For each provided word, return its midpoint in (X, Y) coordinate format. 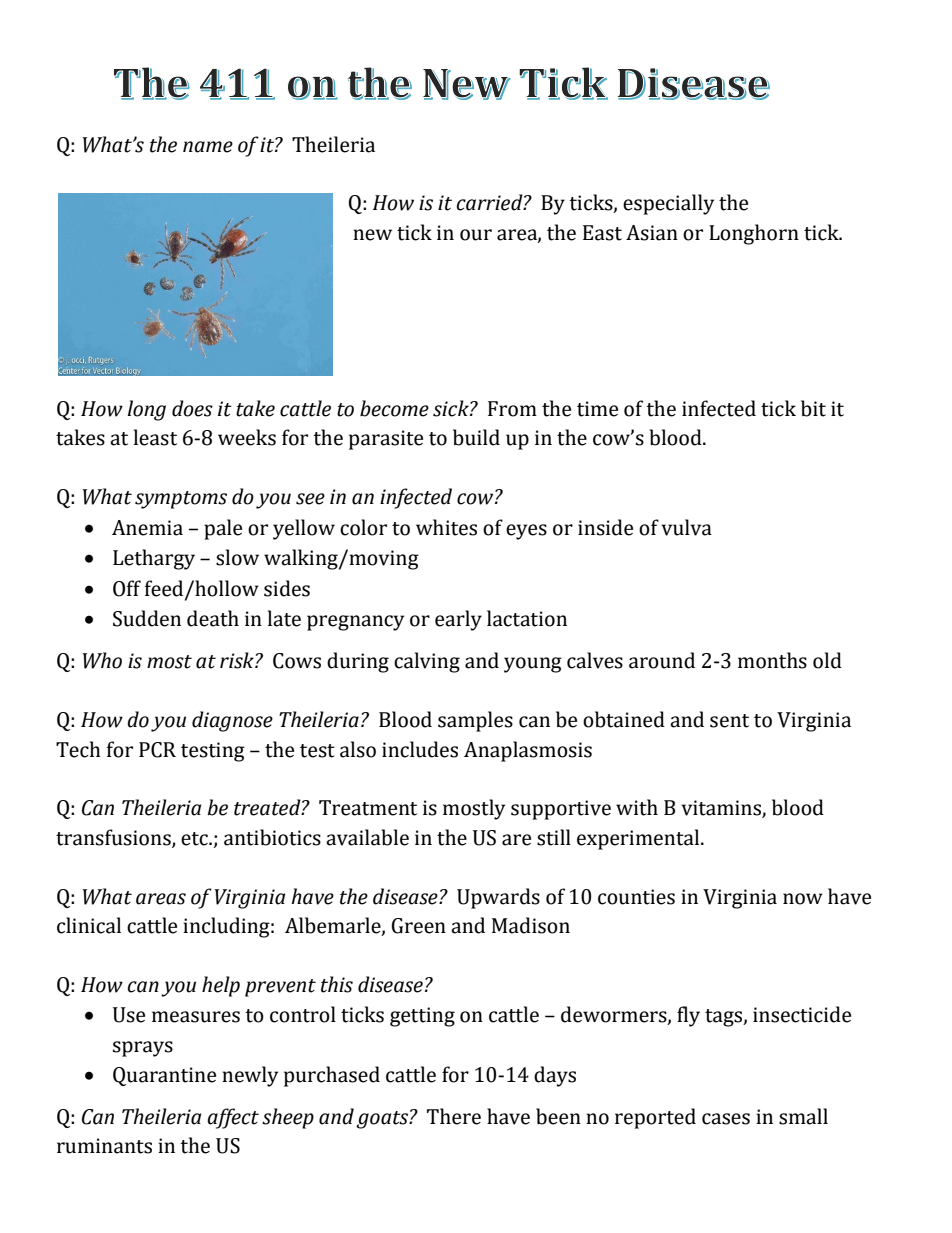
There (454, 1116)
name (208, 147)
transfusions (114, 838)
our (476, 235)
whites (446, 527)
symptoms (181, 500)
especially (668, 204)
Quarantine (164, 1076)
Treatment (368, 808)
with (637, 807)
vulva (686, 527)
